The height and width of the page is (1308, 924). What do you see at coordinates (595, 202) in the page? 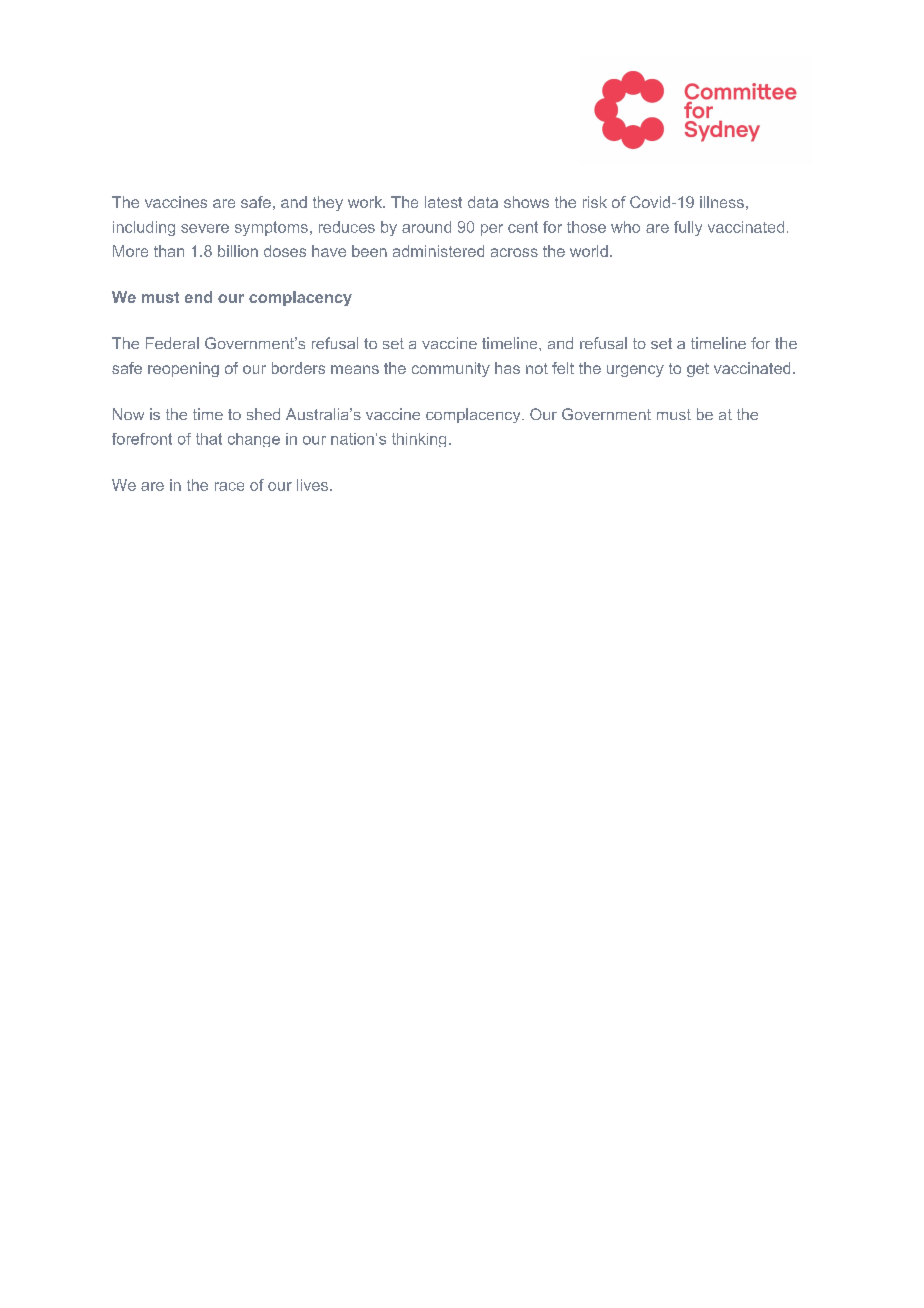
I see `risk` at bounding box center [595, 202].
